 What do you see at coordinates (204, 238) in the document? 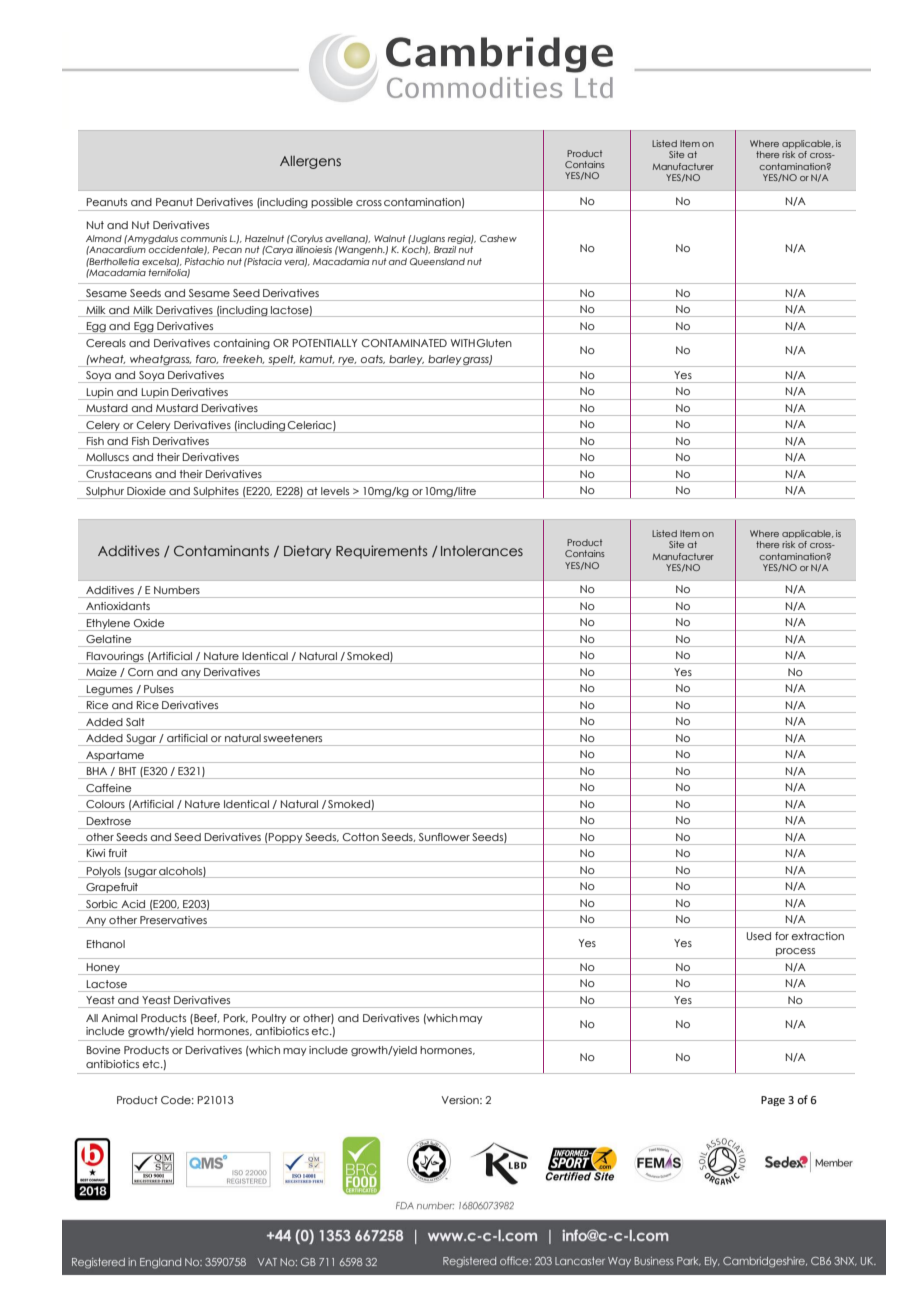
I see `communis` at bounding box center [204, 238].
